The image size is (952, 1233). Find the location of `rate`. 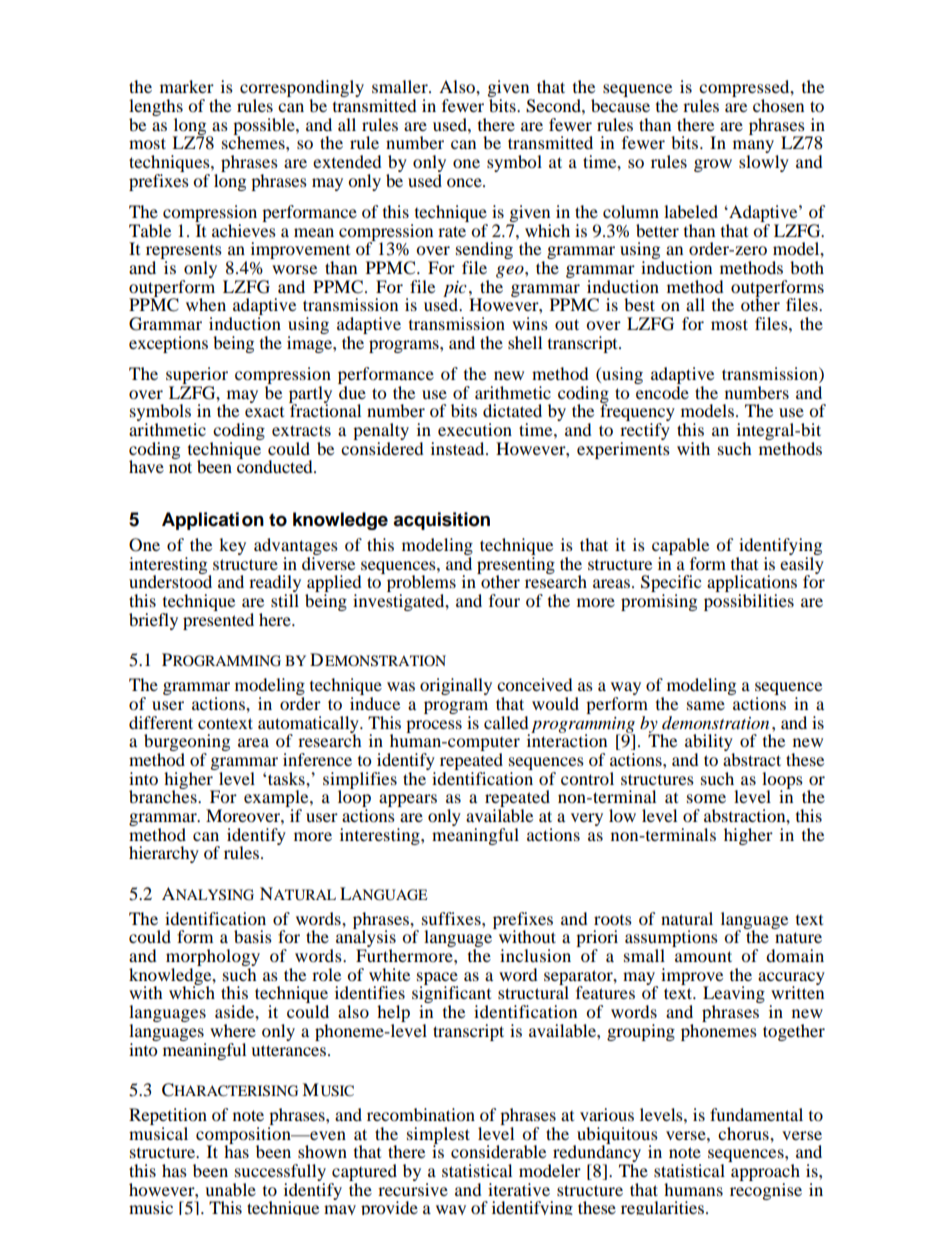

rate is located at coordinates (452, 231).
